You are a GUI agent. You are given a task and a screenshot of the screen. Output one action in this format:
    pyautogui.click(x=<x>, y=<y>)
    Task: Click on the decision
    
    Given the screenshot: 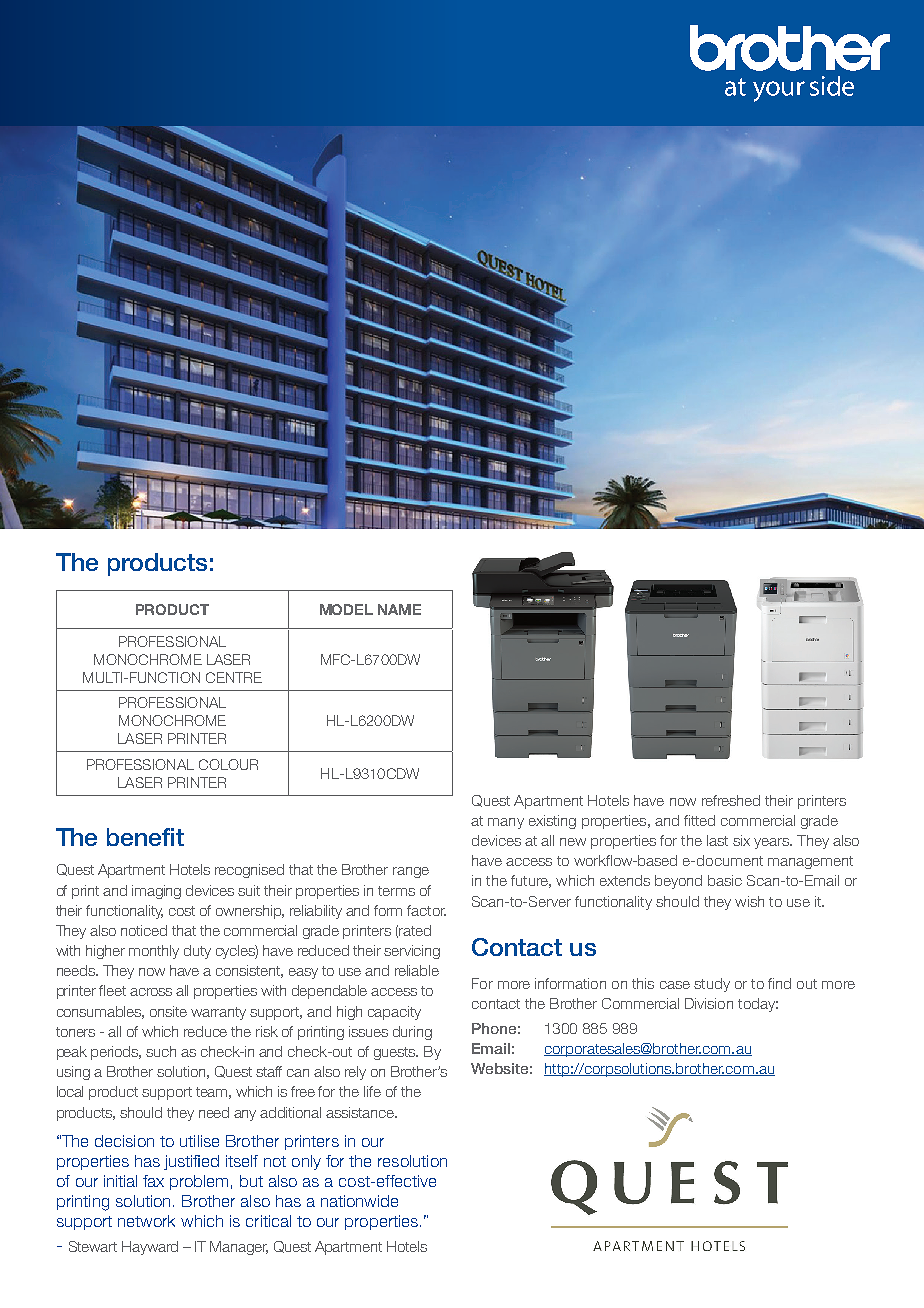 What is the action you would take?
    pyautogui.click(x=124, y=1141)
